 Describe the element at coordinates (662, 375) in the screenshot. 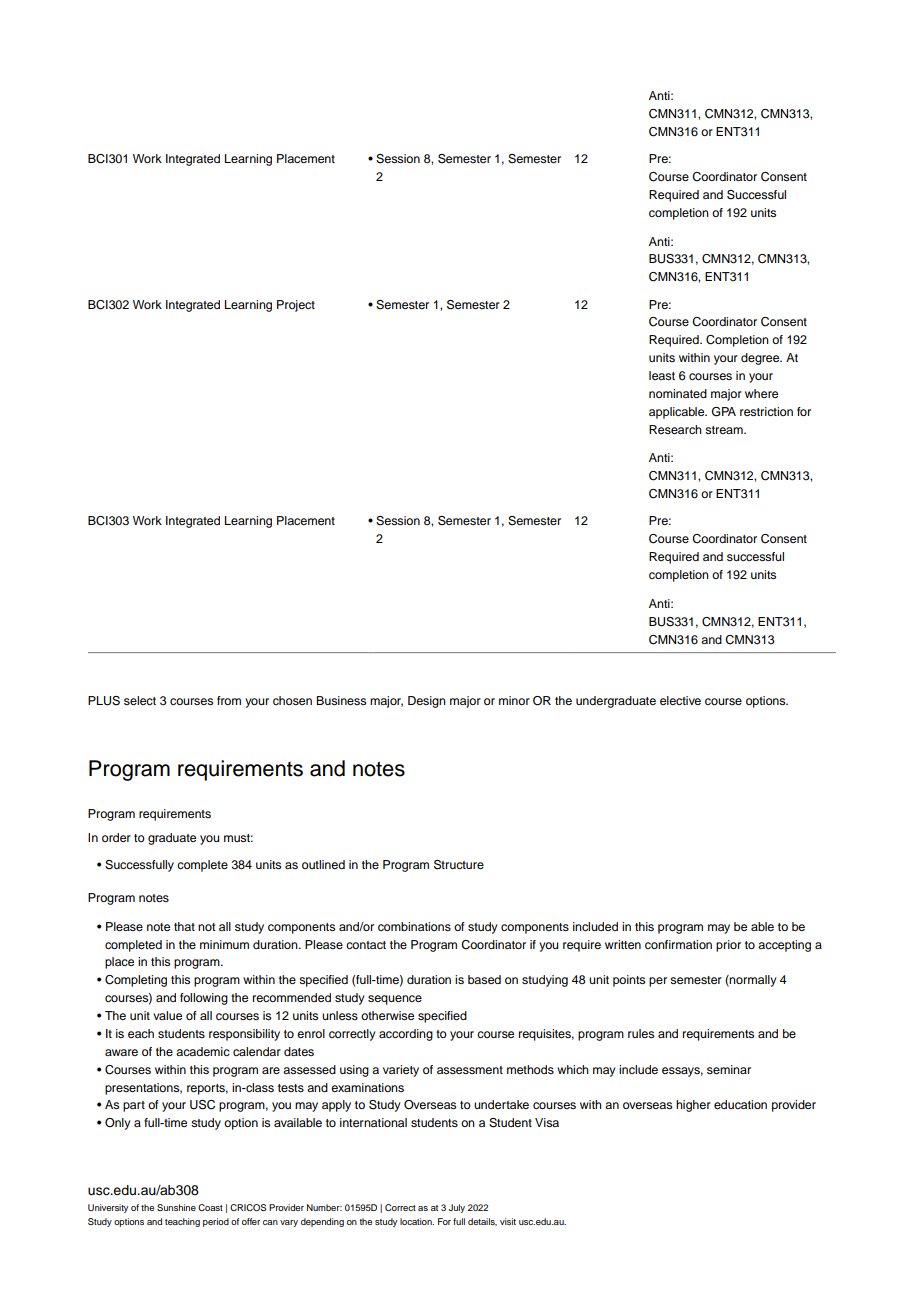

I see `least` at that location.
